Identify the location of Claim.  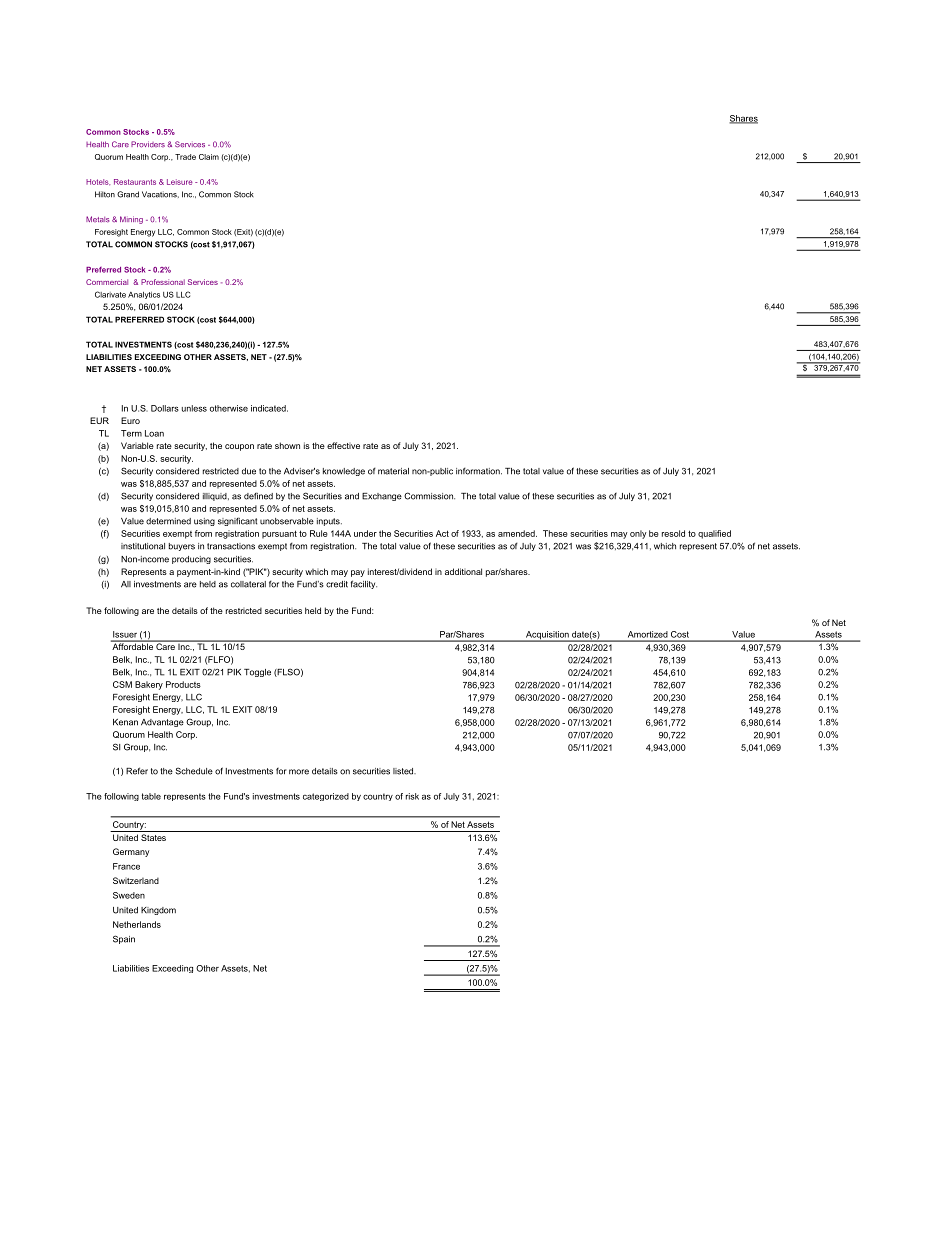
(209, 157).
